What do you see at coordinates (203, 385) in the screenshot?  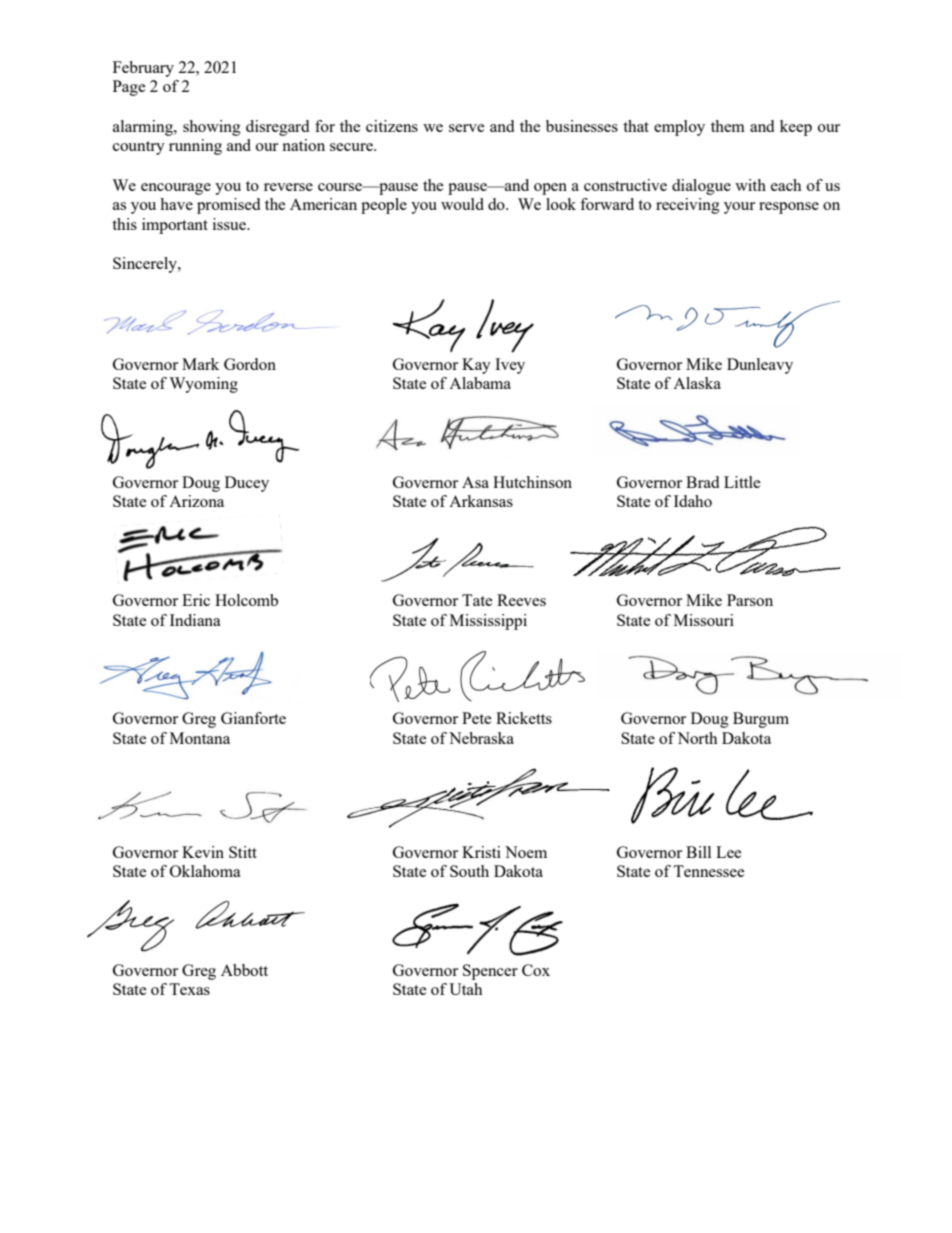 I see `Wyoming` at bounding box center [203, 385].
